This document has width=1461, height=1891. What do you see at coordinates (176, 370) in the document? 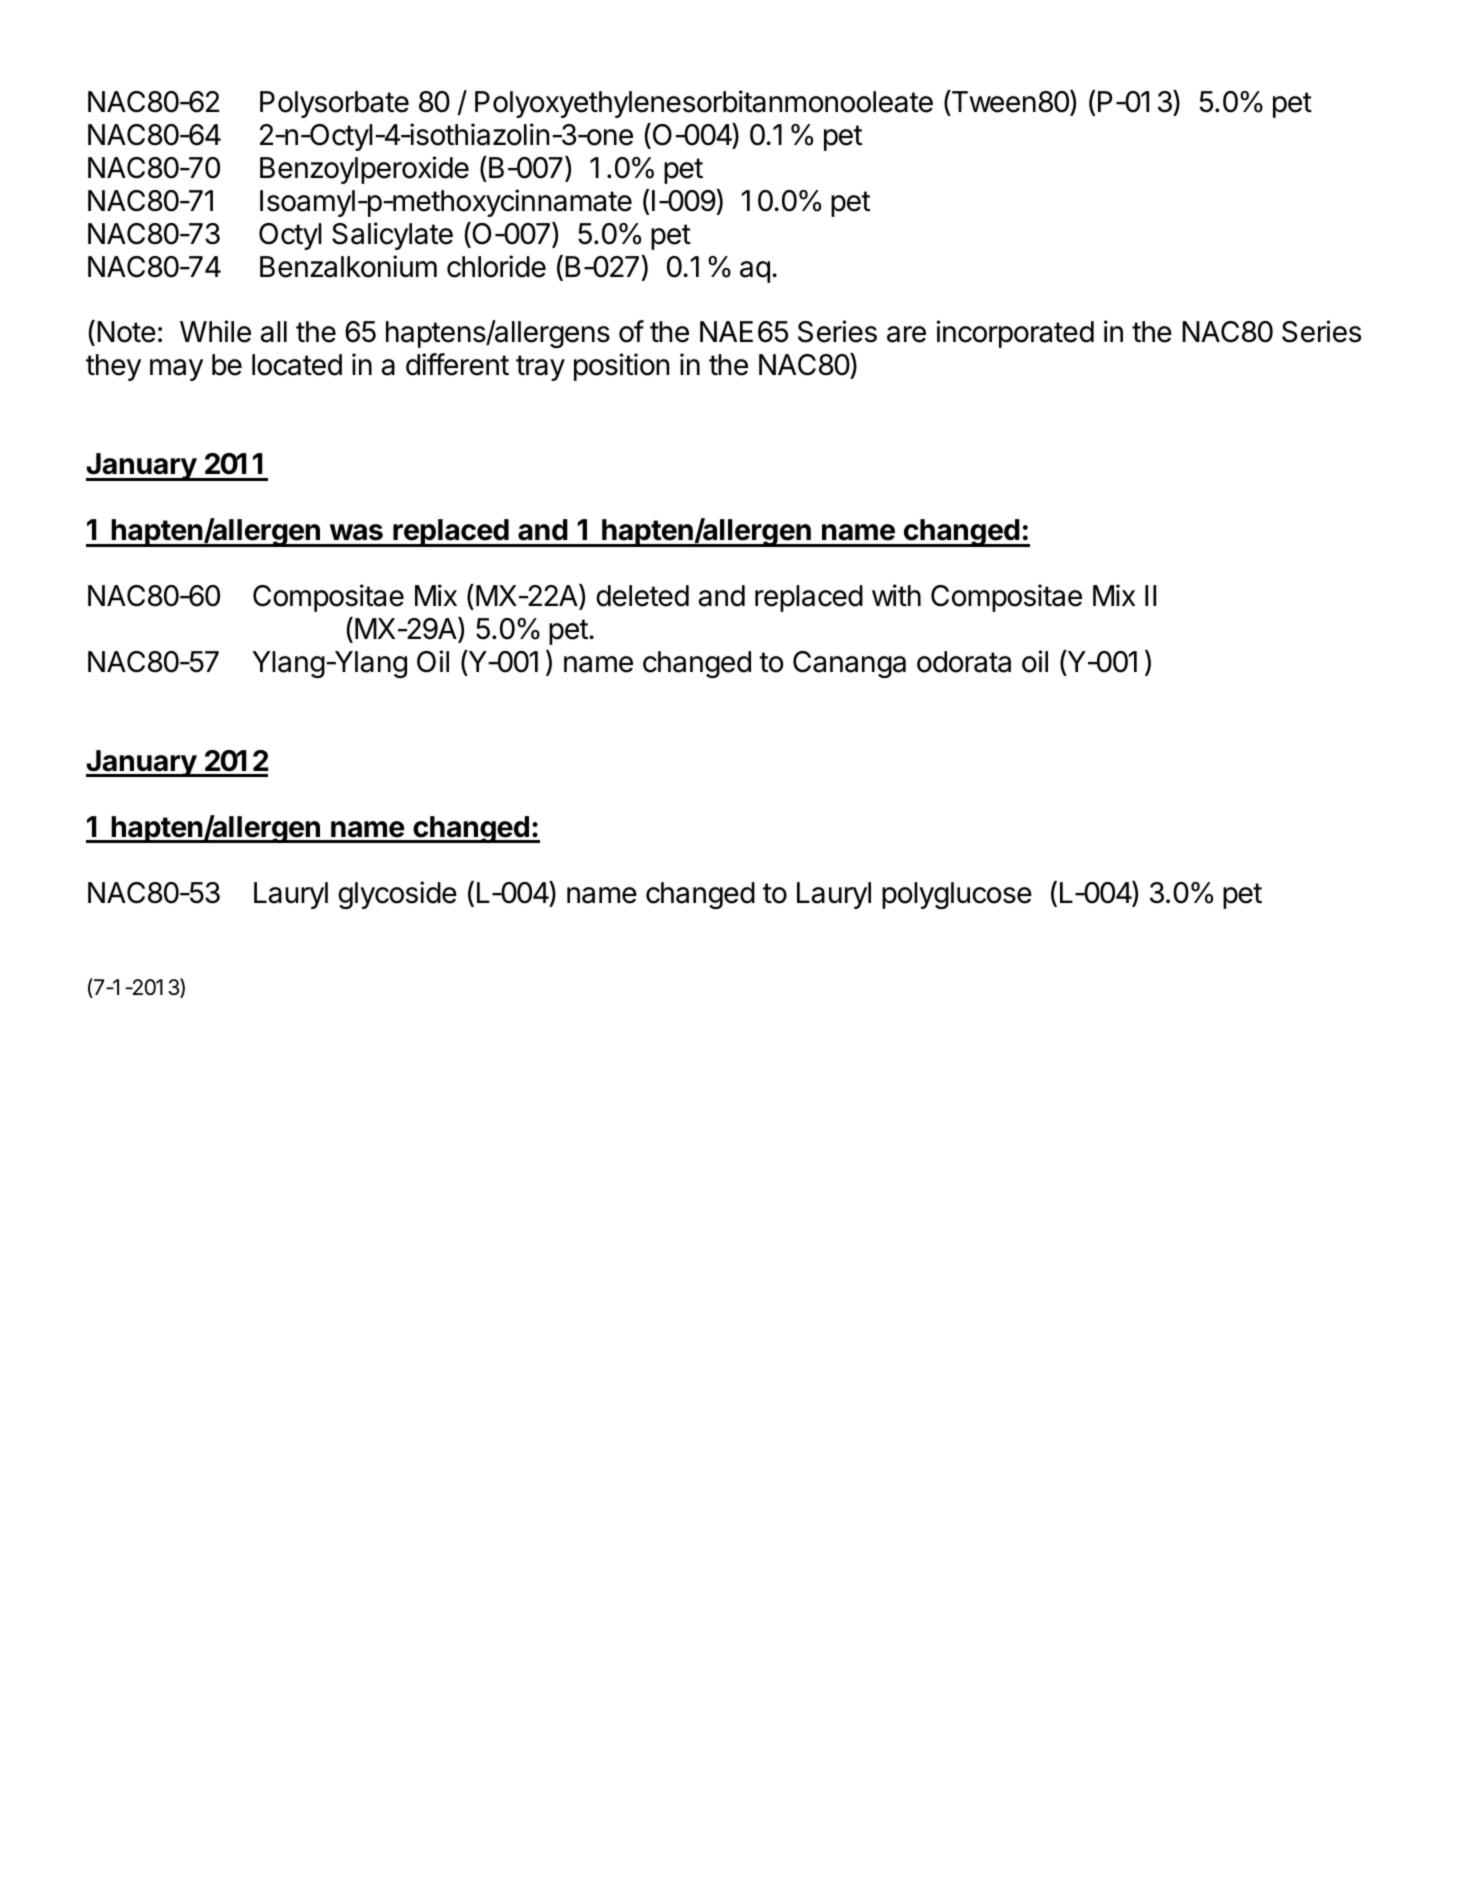
I see `may` at bounding box center [176, 370].
